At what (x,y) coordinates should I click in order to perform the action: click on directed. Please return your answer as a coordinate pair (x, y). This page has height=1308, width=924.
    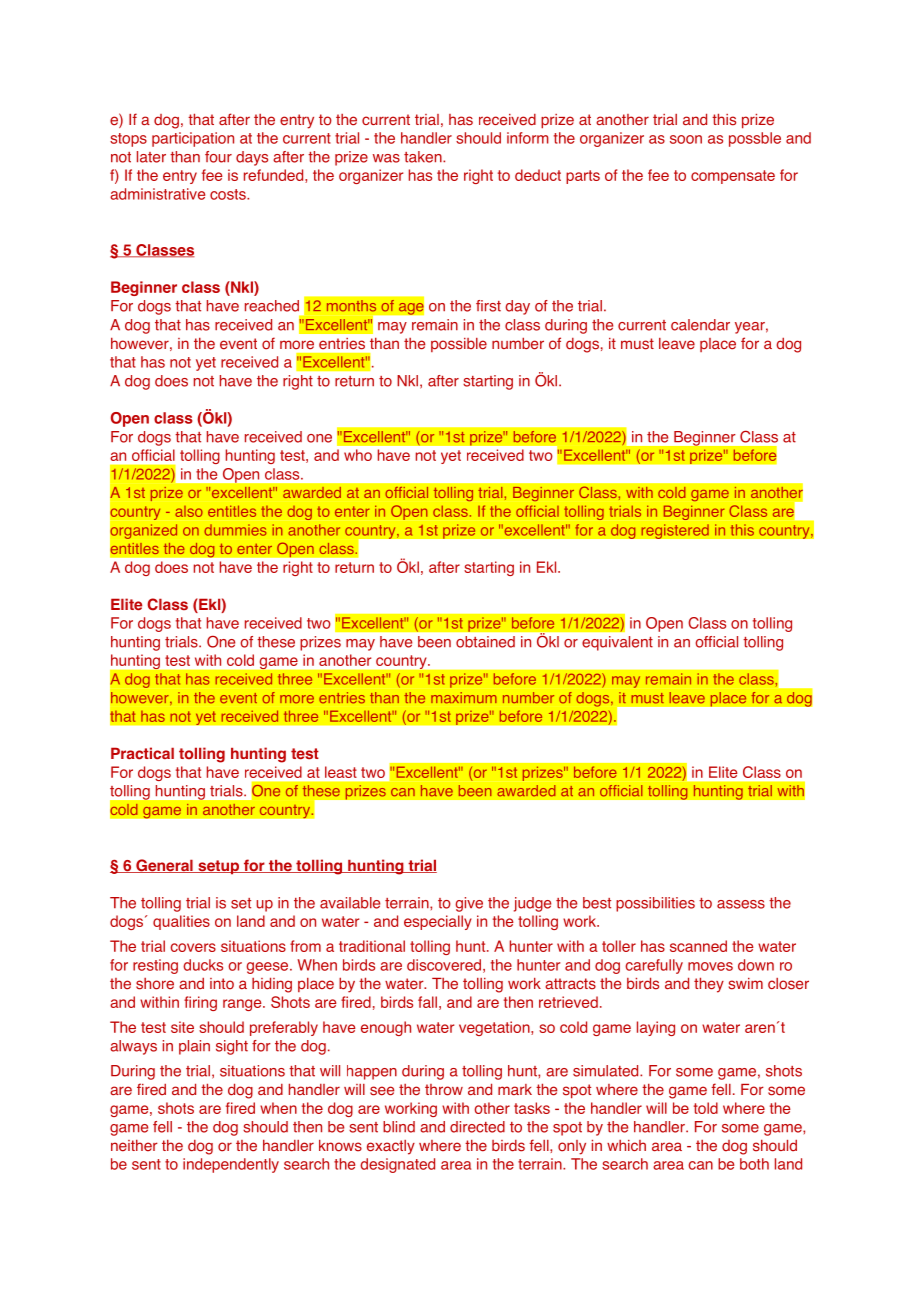
    Looking at the image, I should click on (477, 1127).
